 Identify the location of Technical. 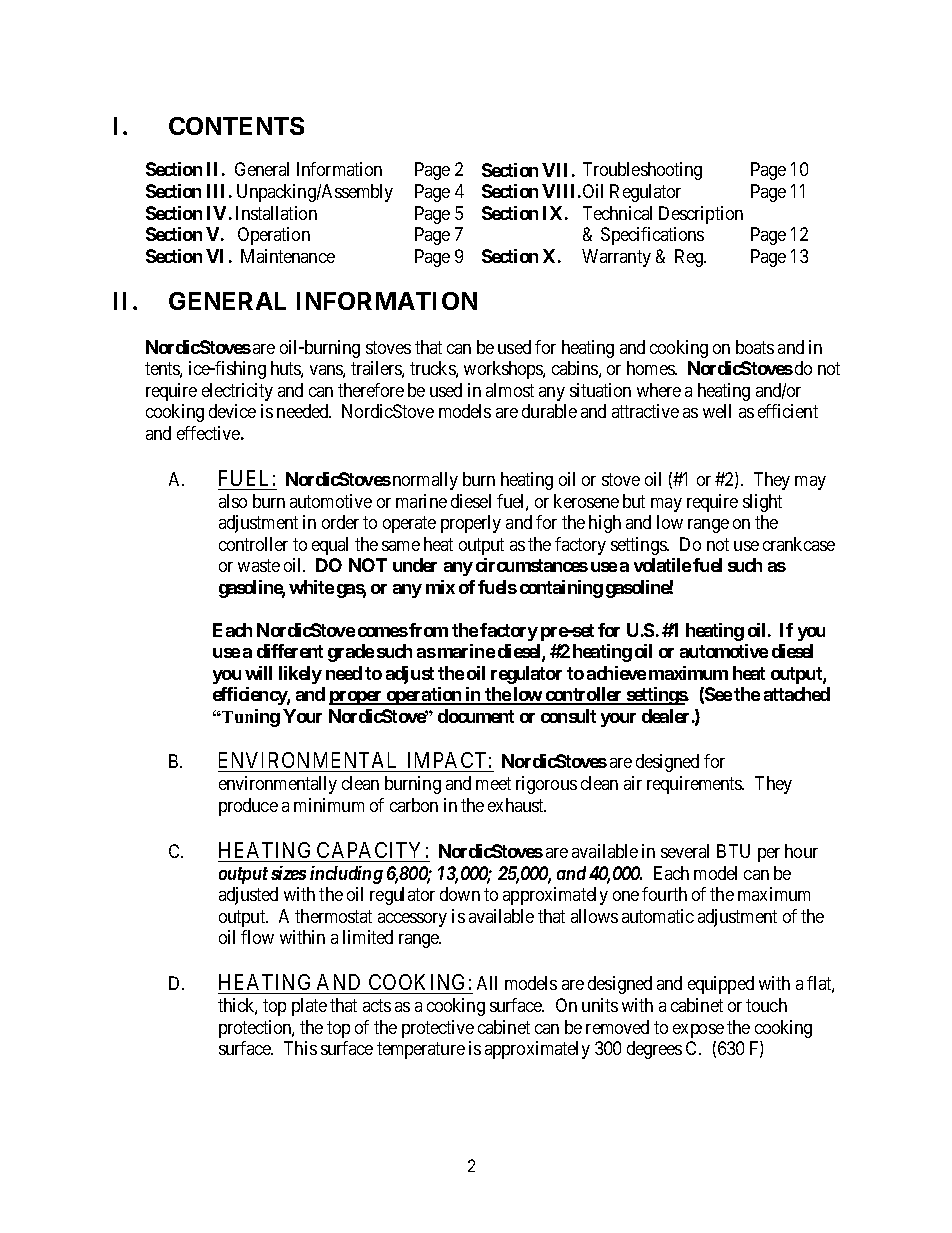
(617, 213).
